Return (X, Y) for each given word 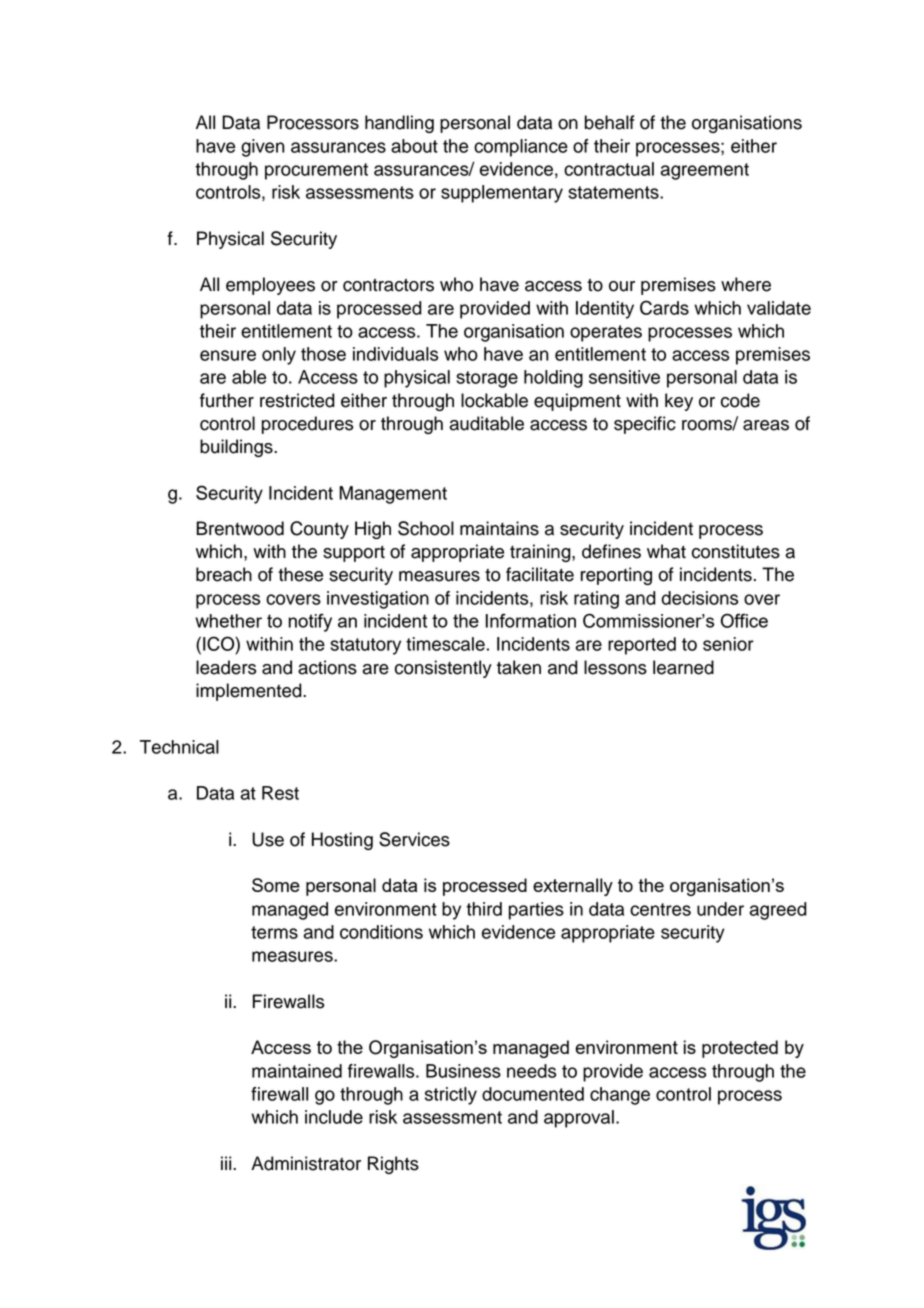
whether (228, 621)
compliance (521, 148)
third (484, 909)
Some (276, 885)
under (720, 909)
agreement (705, 171)
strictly (451, 1096)
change (620, 1096)
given (263, 148)
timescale (445, 644)
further (227, 400)
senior (728, 644)
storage (487, 379)
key (679, 402)
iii (227, 1163)
